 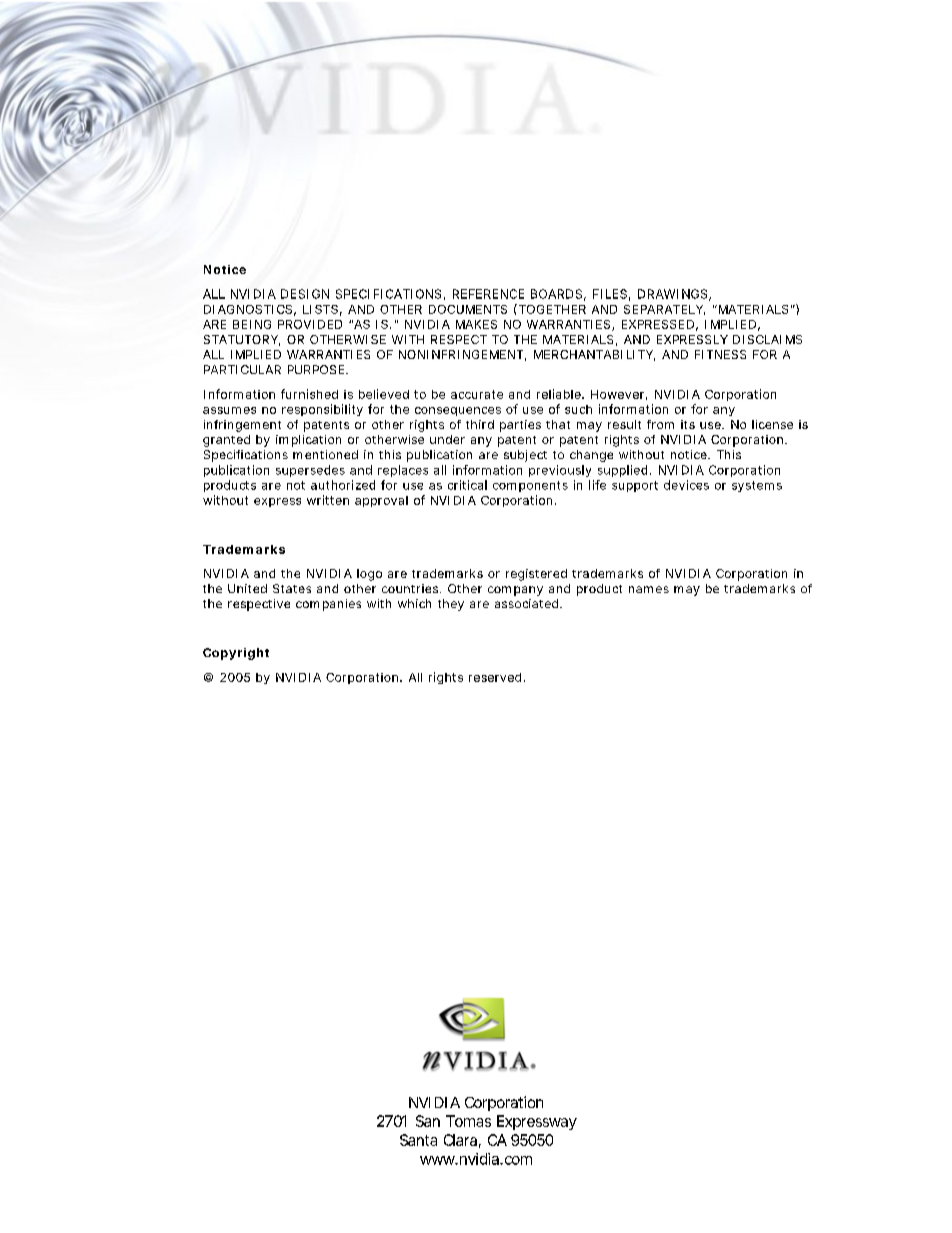 I want to click on MAKES, so click(x=476, y=324).
